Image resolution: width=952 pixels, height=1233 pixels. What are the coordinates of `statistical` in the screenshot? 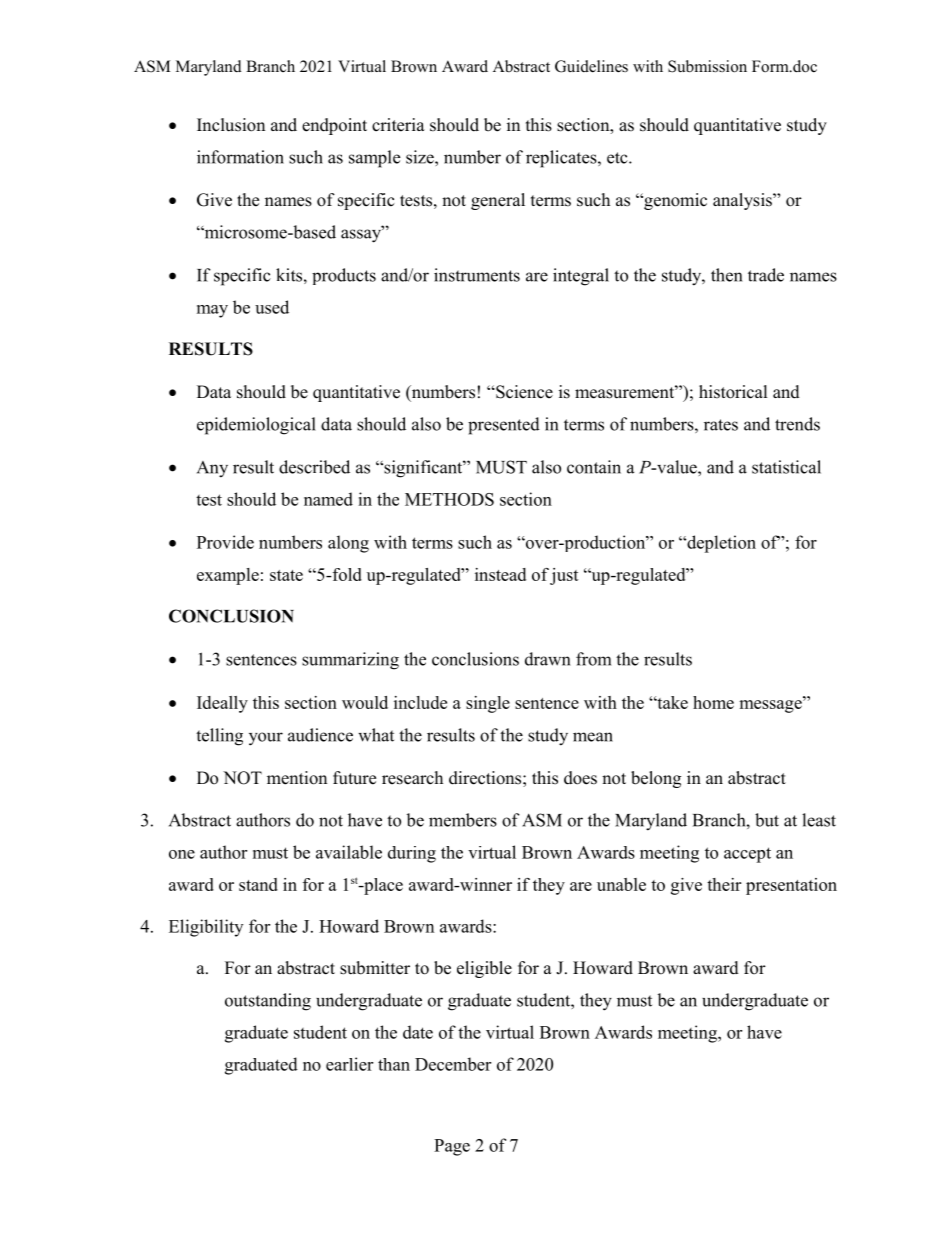 It's located at (786, 467).
